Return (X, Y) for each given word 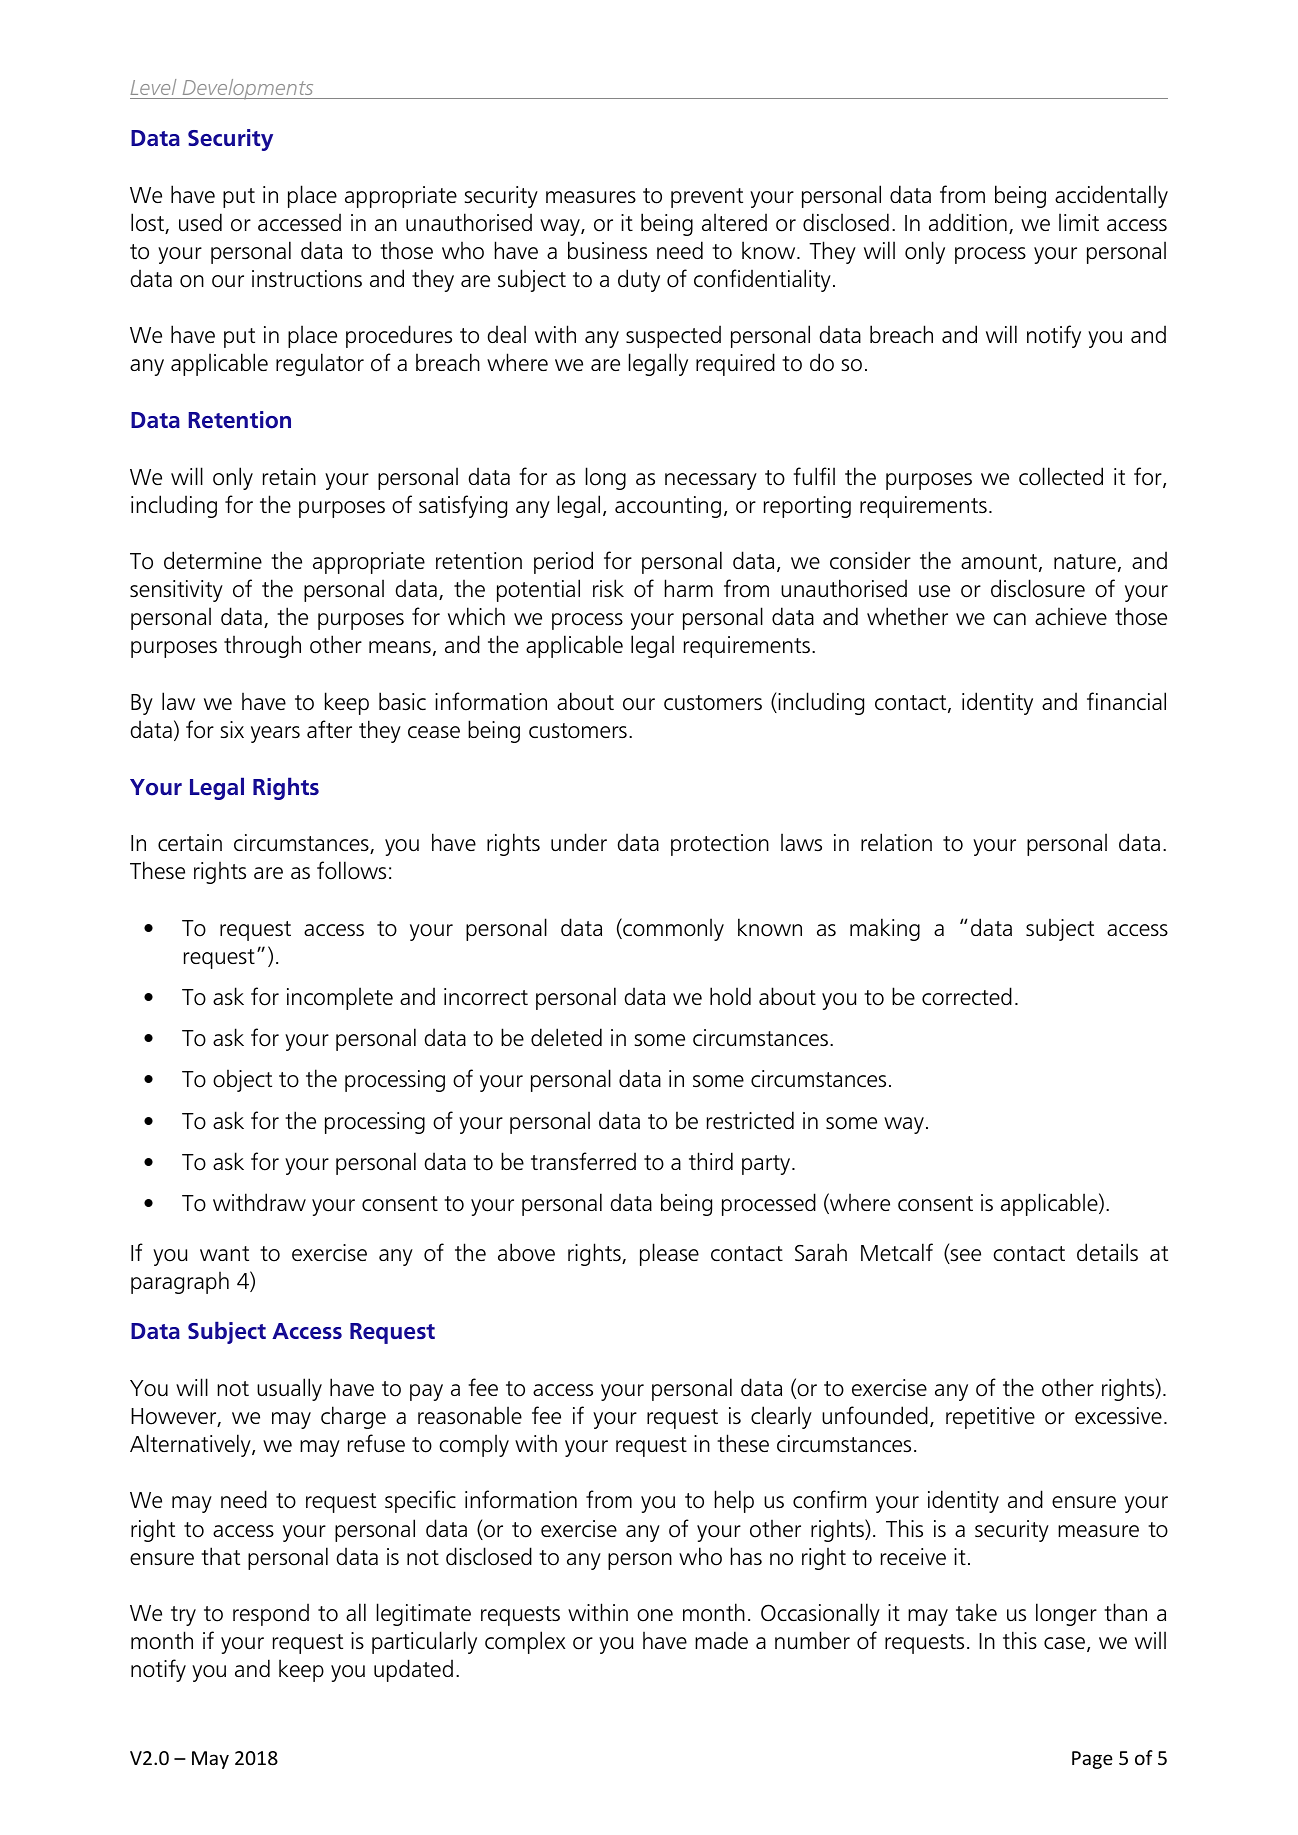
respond (271, 1614)
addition (968, 222)
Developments (248, 89)
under (579, 842)
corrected (967, 996)
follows (351, 870)
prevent (707, 198)
